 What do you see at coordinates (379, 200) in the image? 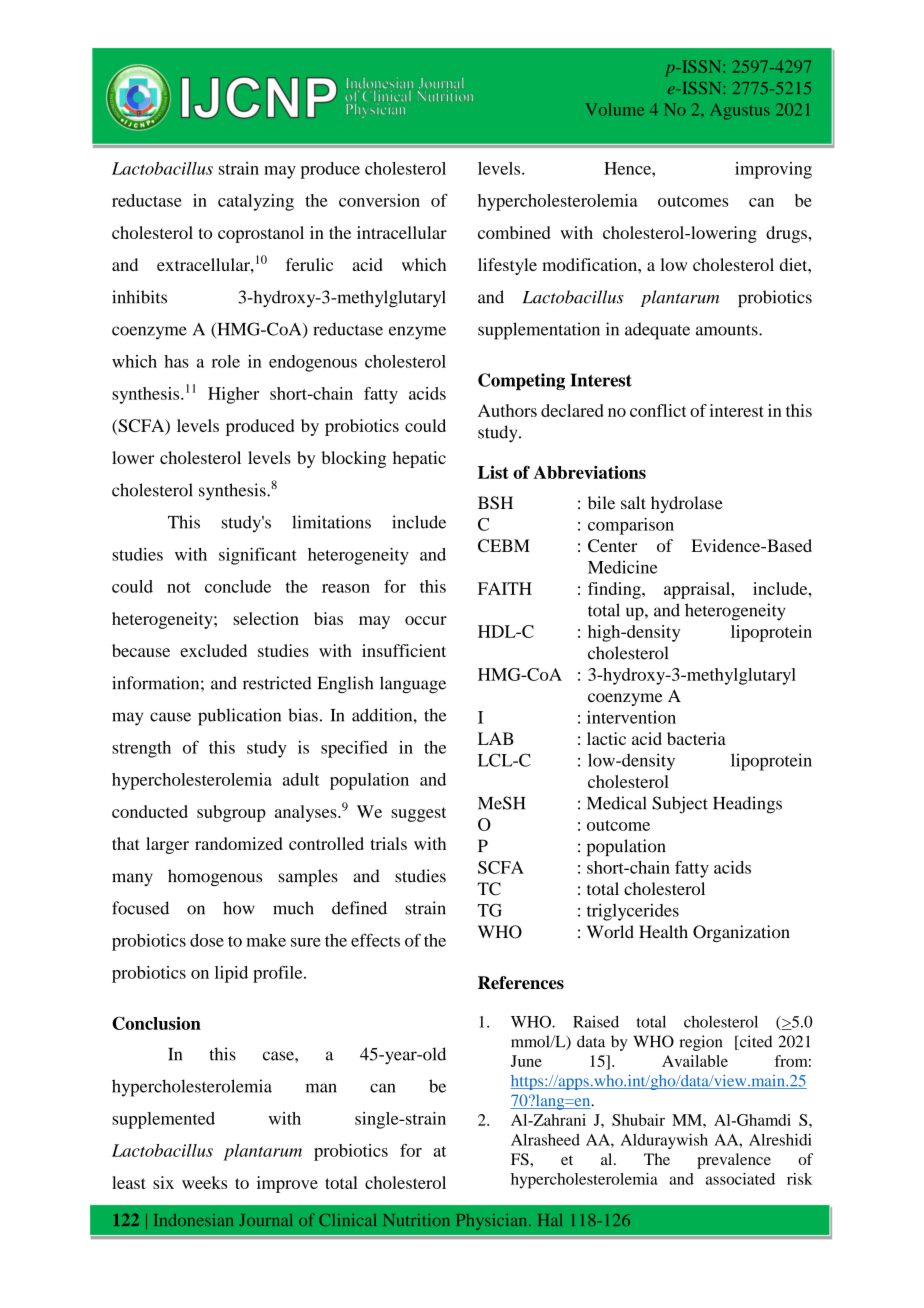
I see `conversion` at bounding box center [379, 200].
